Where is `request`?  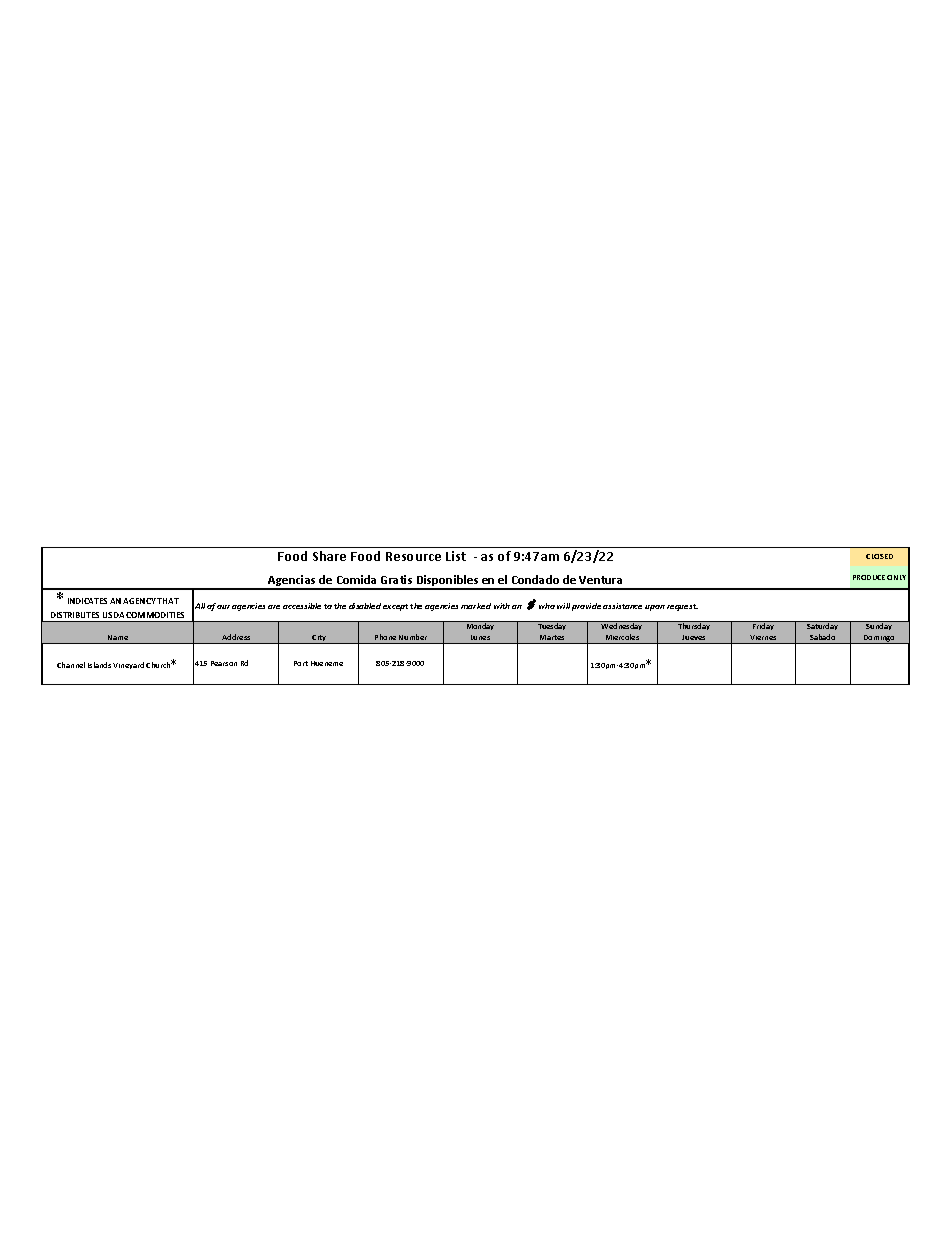
request is located at coordinates (682, 607).
